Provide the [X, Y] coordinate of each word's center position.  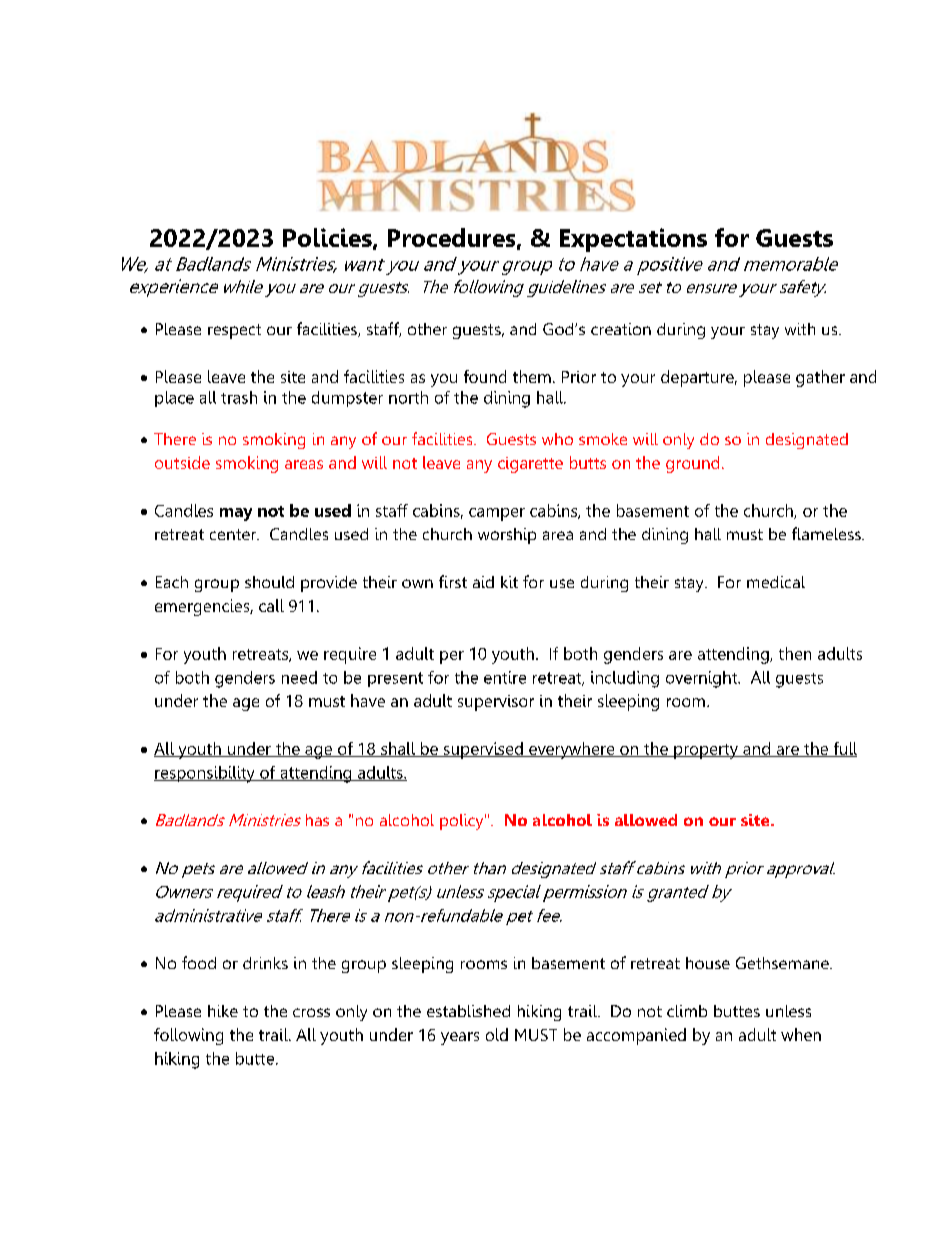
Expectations [633, 240]
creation [621, 329]
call [271, 605]
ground [692, 464]
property [706, 751]
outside [182, 462]
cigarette [530, 465]
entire [505, 677]
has [317, 820]
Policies [328, 238]
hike [223, 1011]
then [795, 653]
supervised [483, 750]
